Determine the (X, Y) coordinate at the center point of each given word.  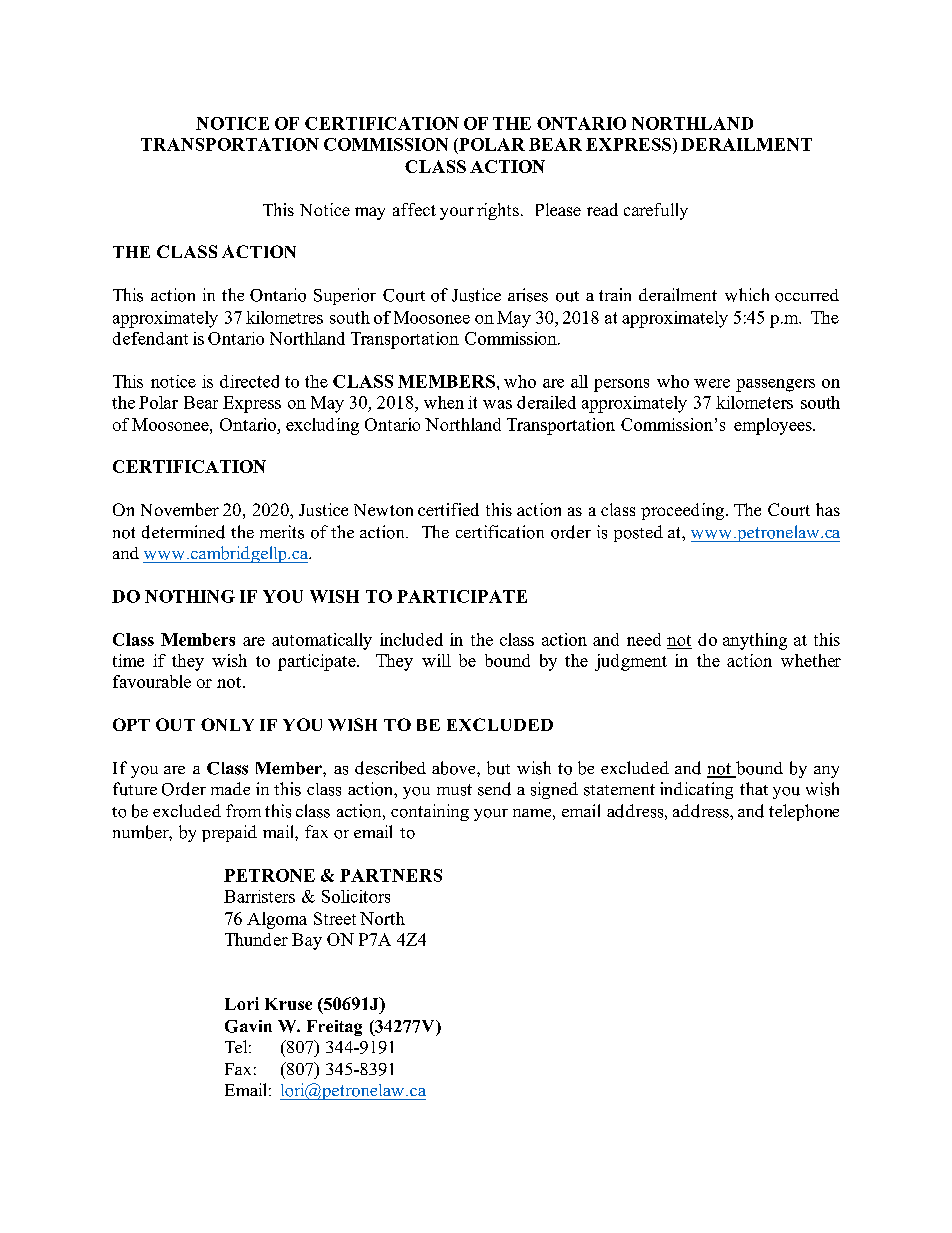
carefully (656, 211)
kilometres (284, 317)
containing (430, 812)
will (436, 660)
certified (448, 509)
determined (183, 532)
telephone (804, 812)
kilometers (754, 402)
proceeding (684, 511)
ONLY (227, 724)
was (497, 404)
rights (498, 211)
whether (811, 660)
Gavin (248, 1026)
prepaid (229, 833)
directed (249, 381)
